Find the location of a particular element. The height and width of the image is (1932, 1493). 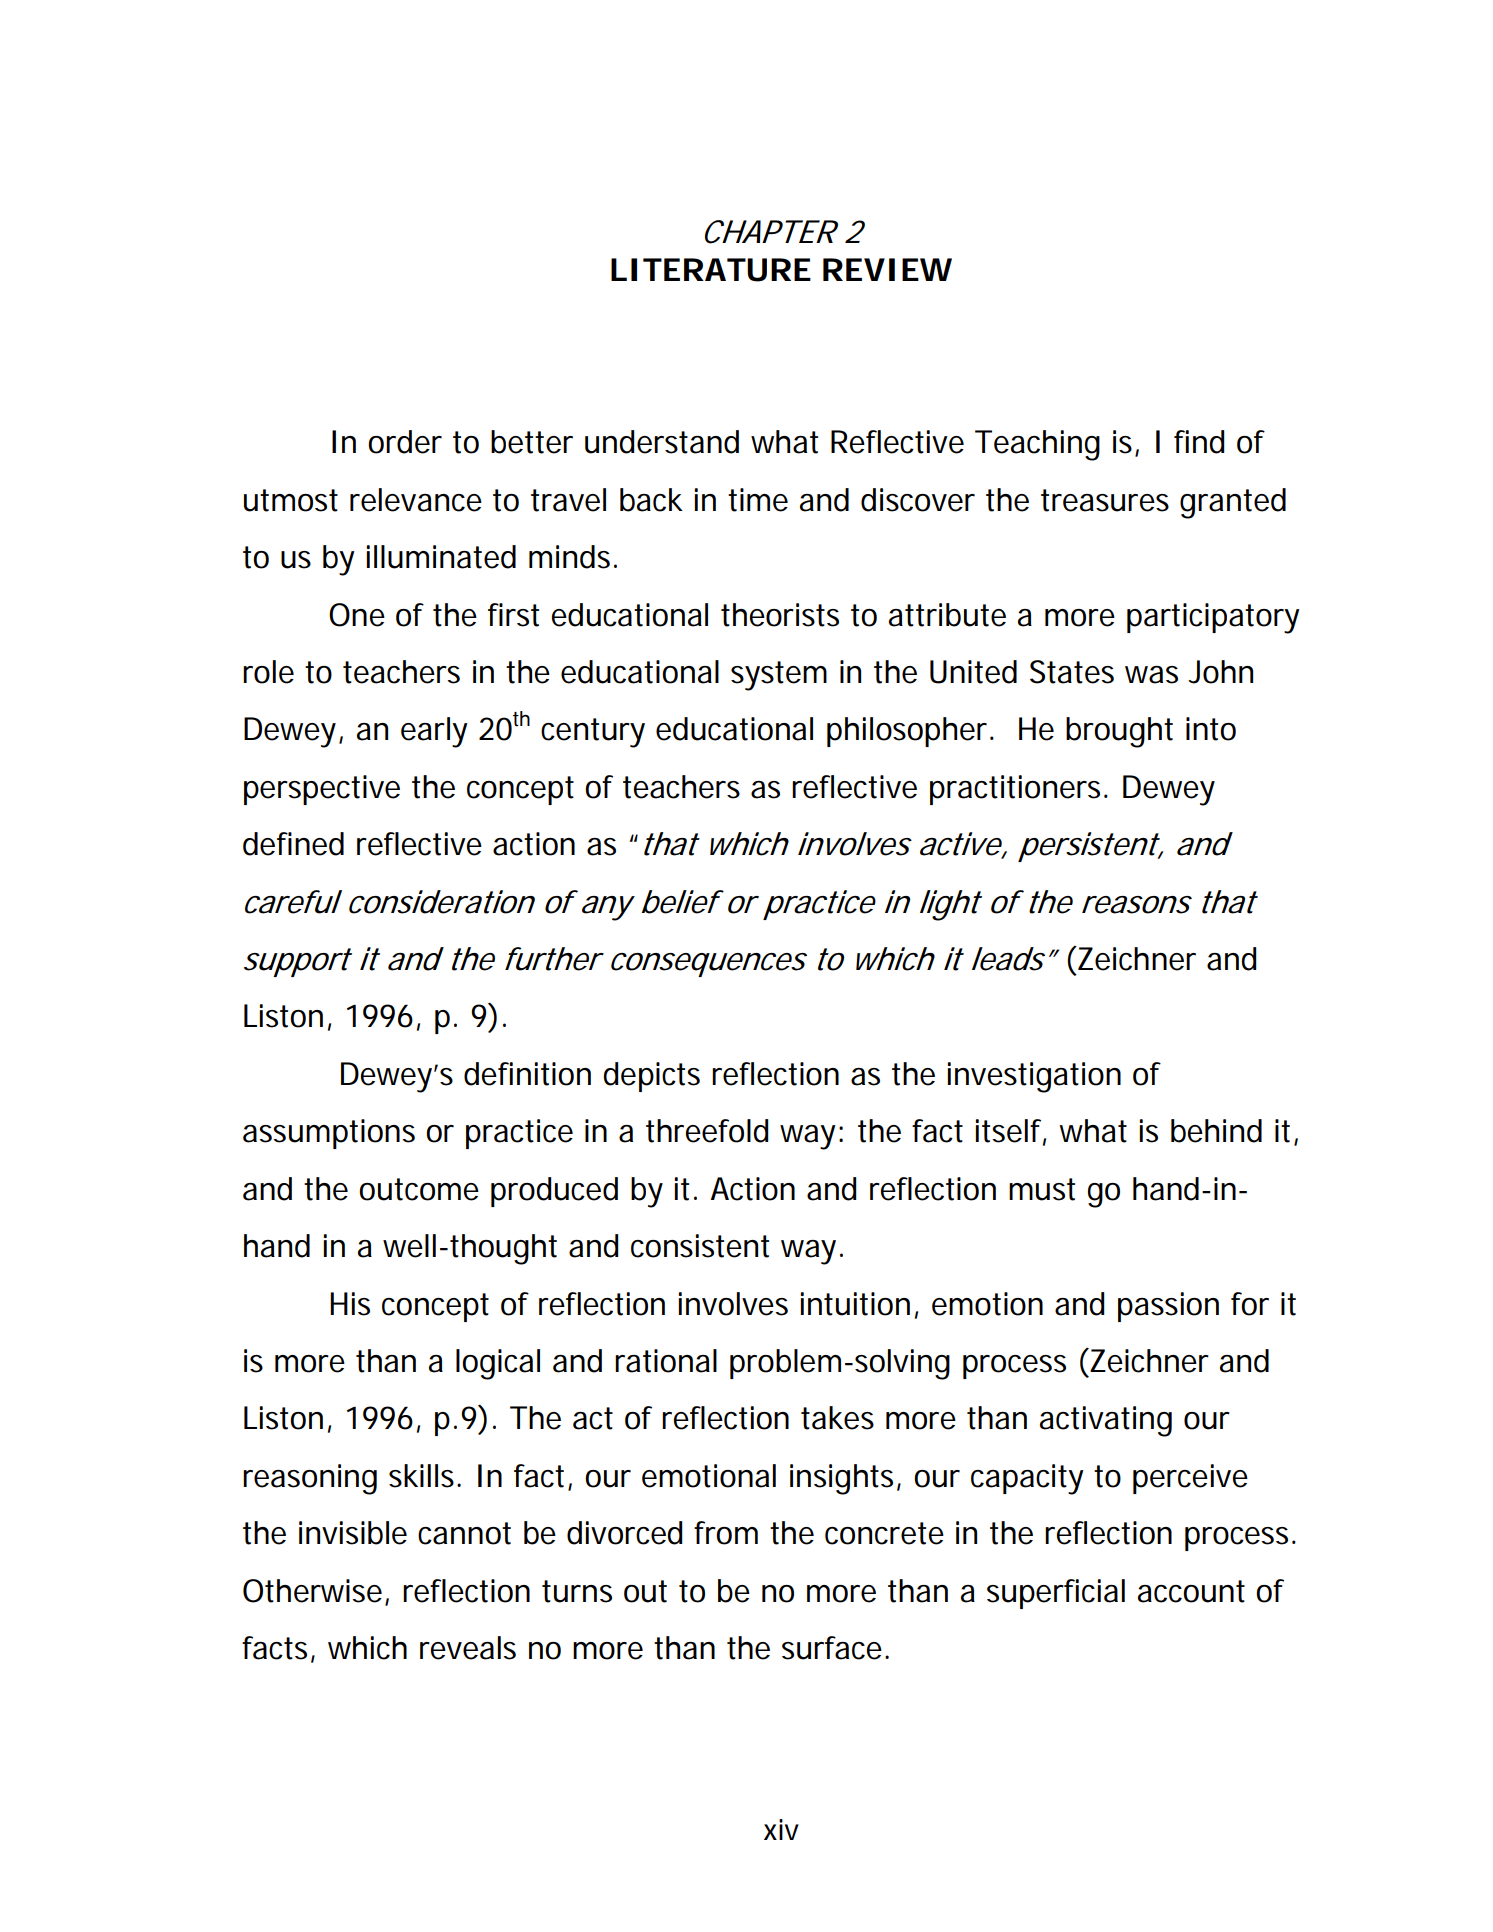

xiv is located at coordinates (781, 1829).
